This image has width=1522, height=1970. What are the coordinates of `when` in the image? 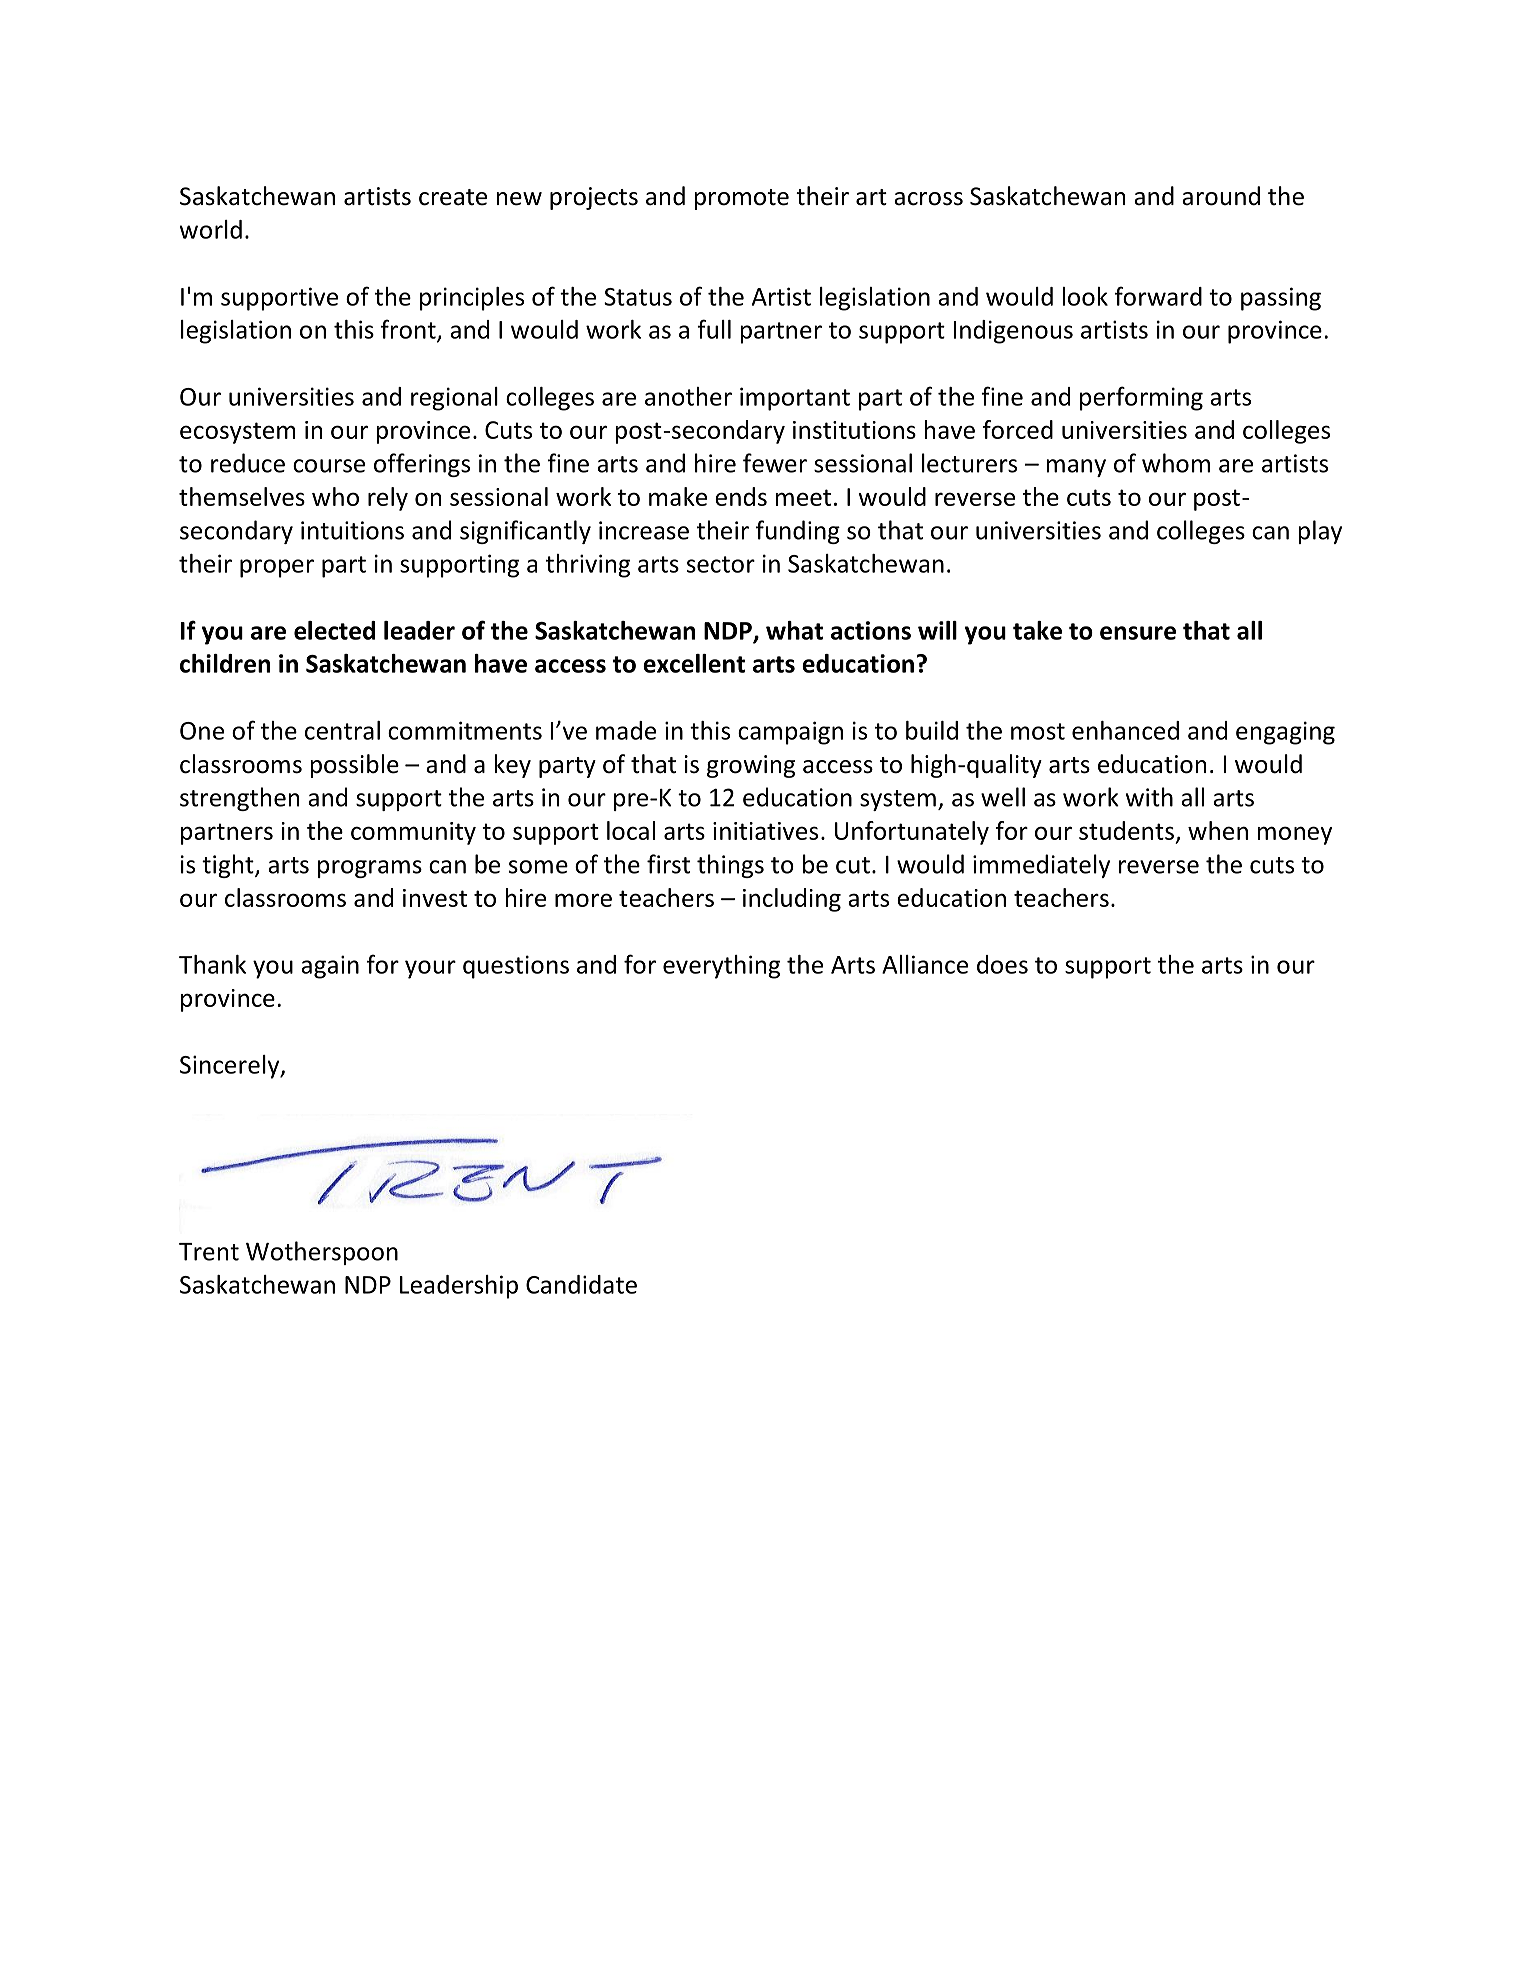 It's located at (1218, 830).
